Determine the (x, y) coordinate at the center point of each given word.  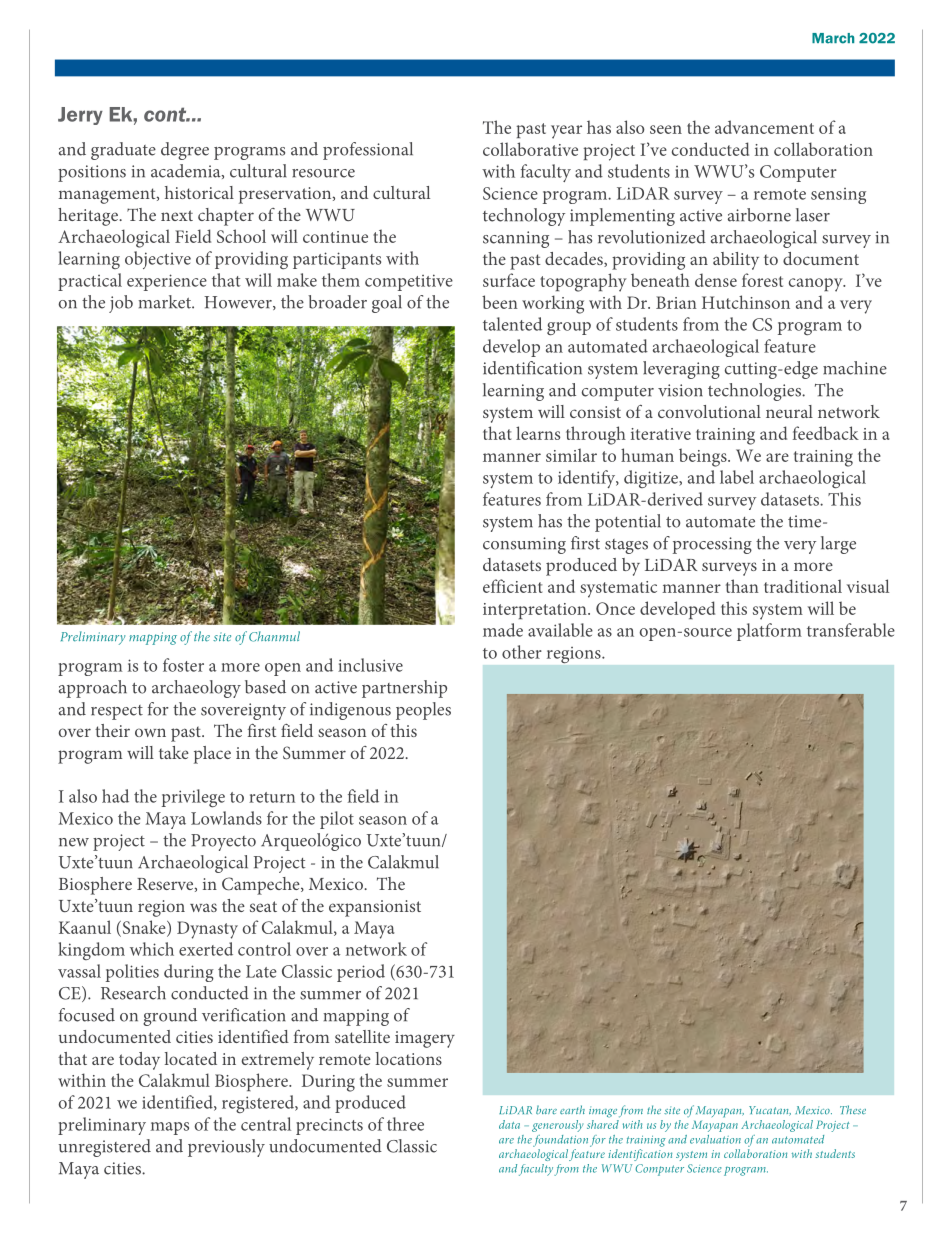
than (742, 586)
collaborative (530, 149)
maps (170, 1128)
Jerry (80, 116)
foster (183, 665)
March (833, 38)
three (405, 1124)
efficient (512, 586)
